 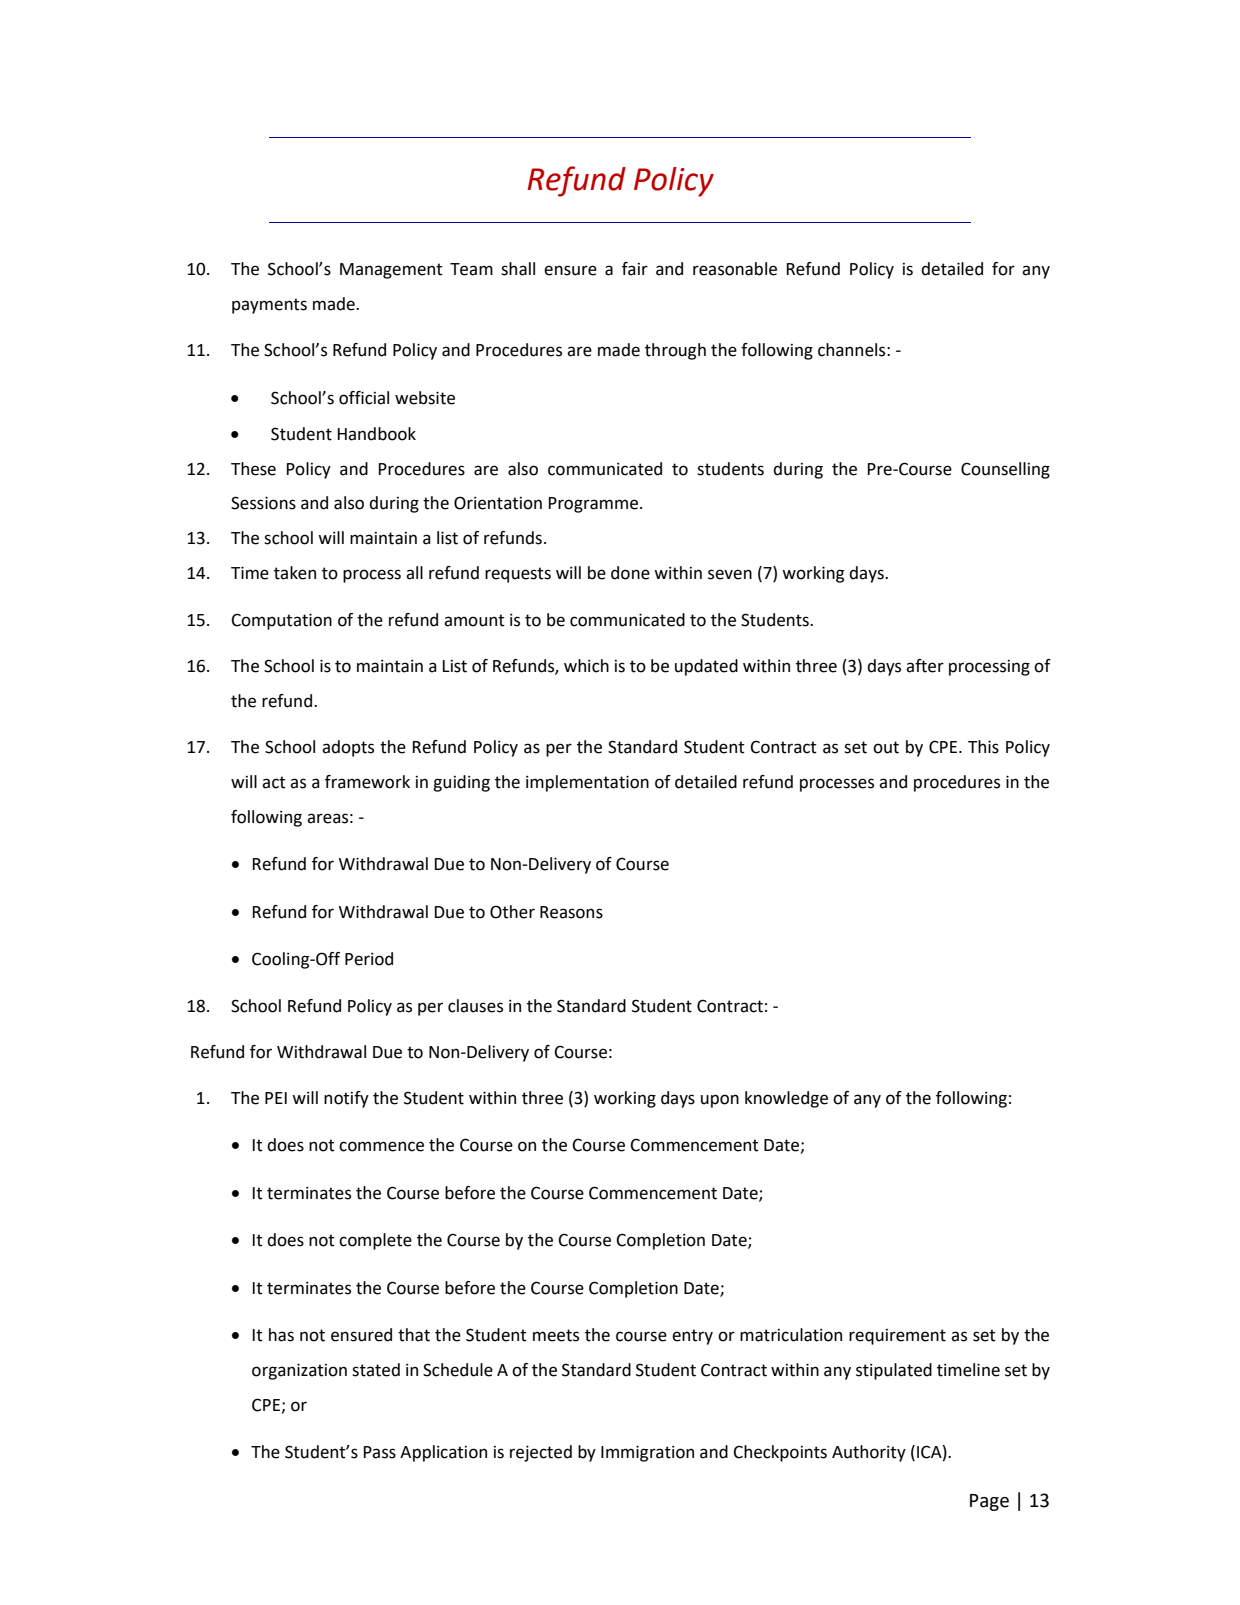 I want to click on upon, so click(x=720, y=1101).
